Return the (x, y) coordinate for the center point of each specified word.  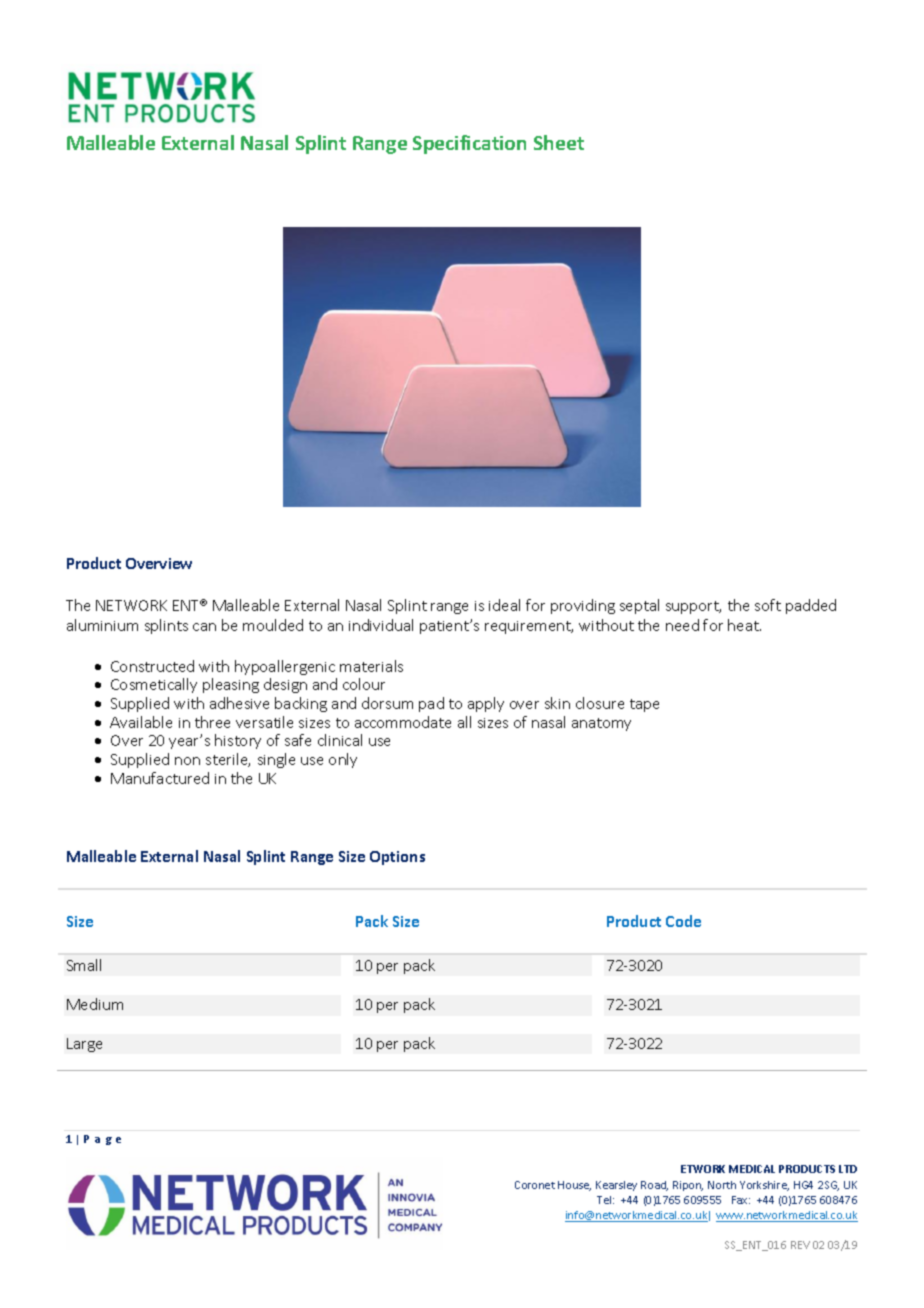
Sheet (559, 142)
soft (768, 605)
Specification (469, 144)
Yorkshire (764, 1186)
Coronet (535, 1185)
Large (84, 1045)
